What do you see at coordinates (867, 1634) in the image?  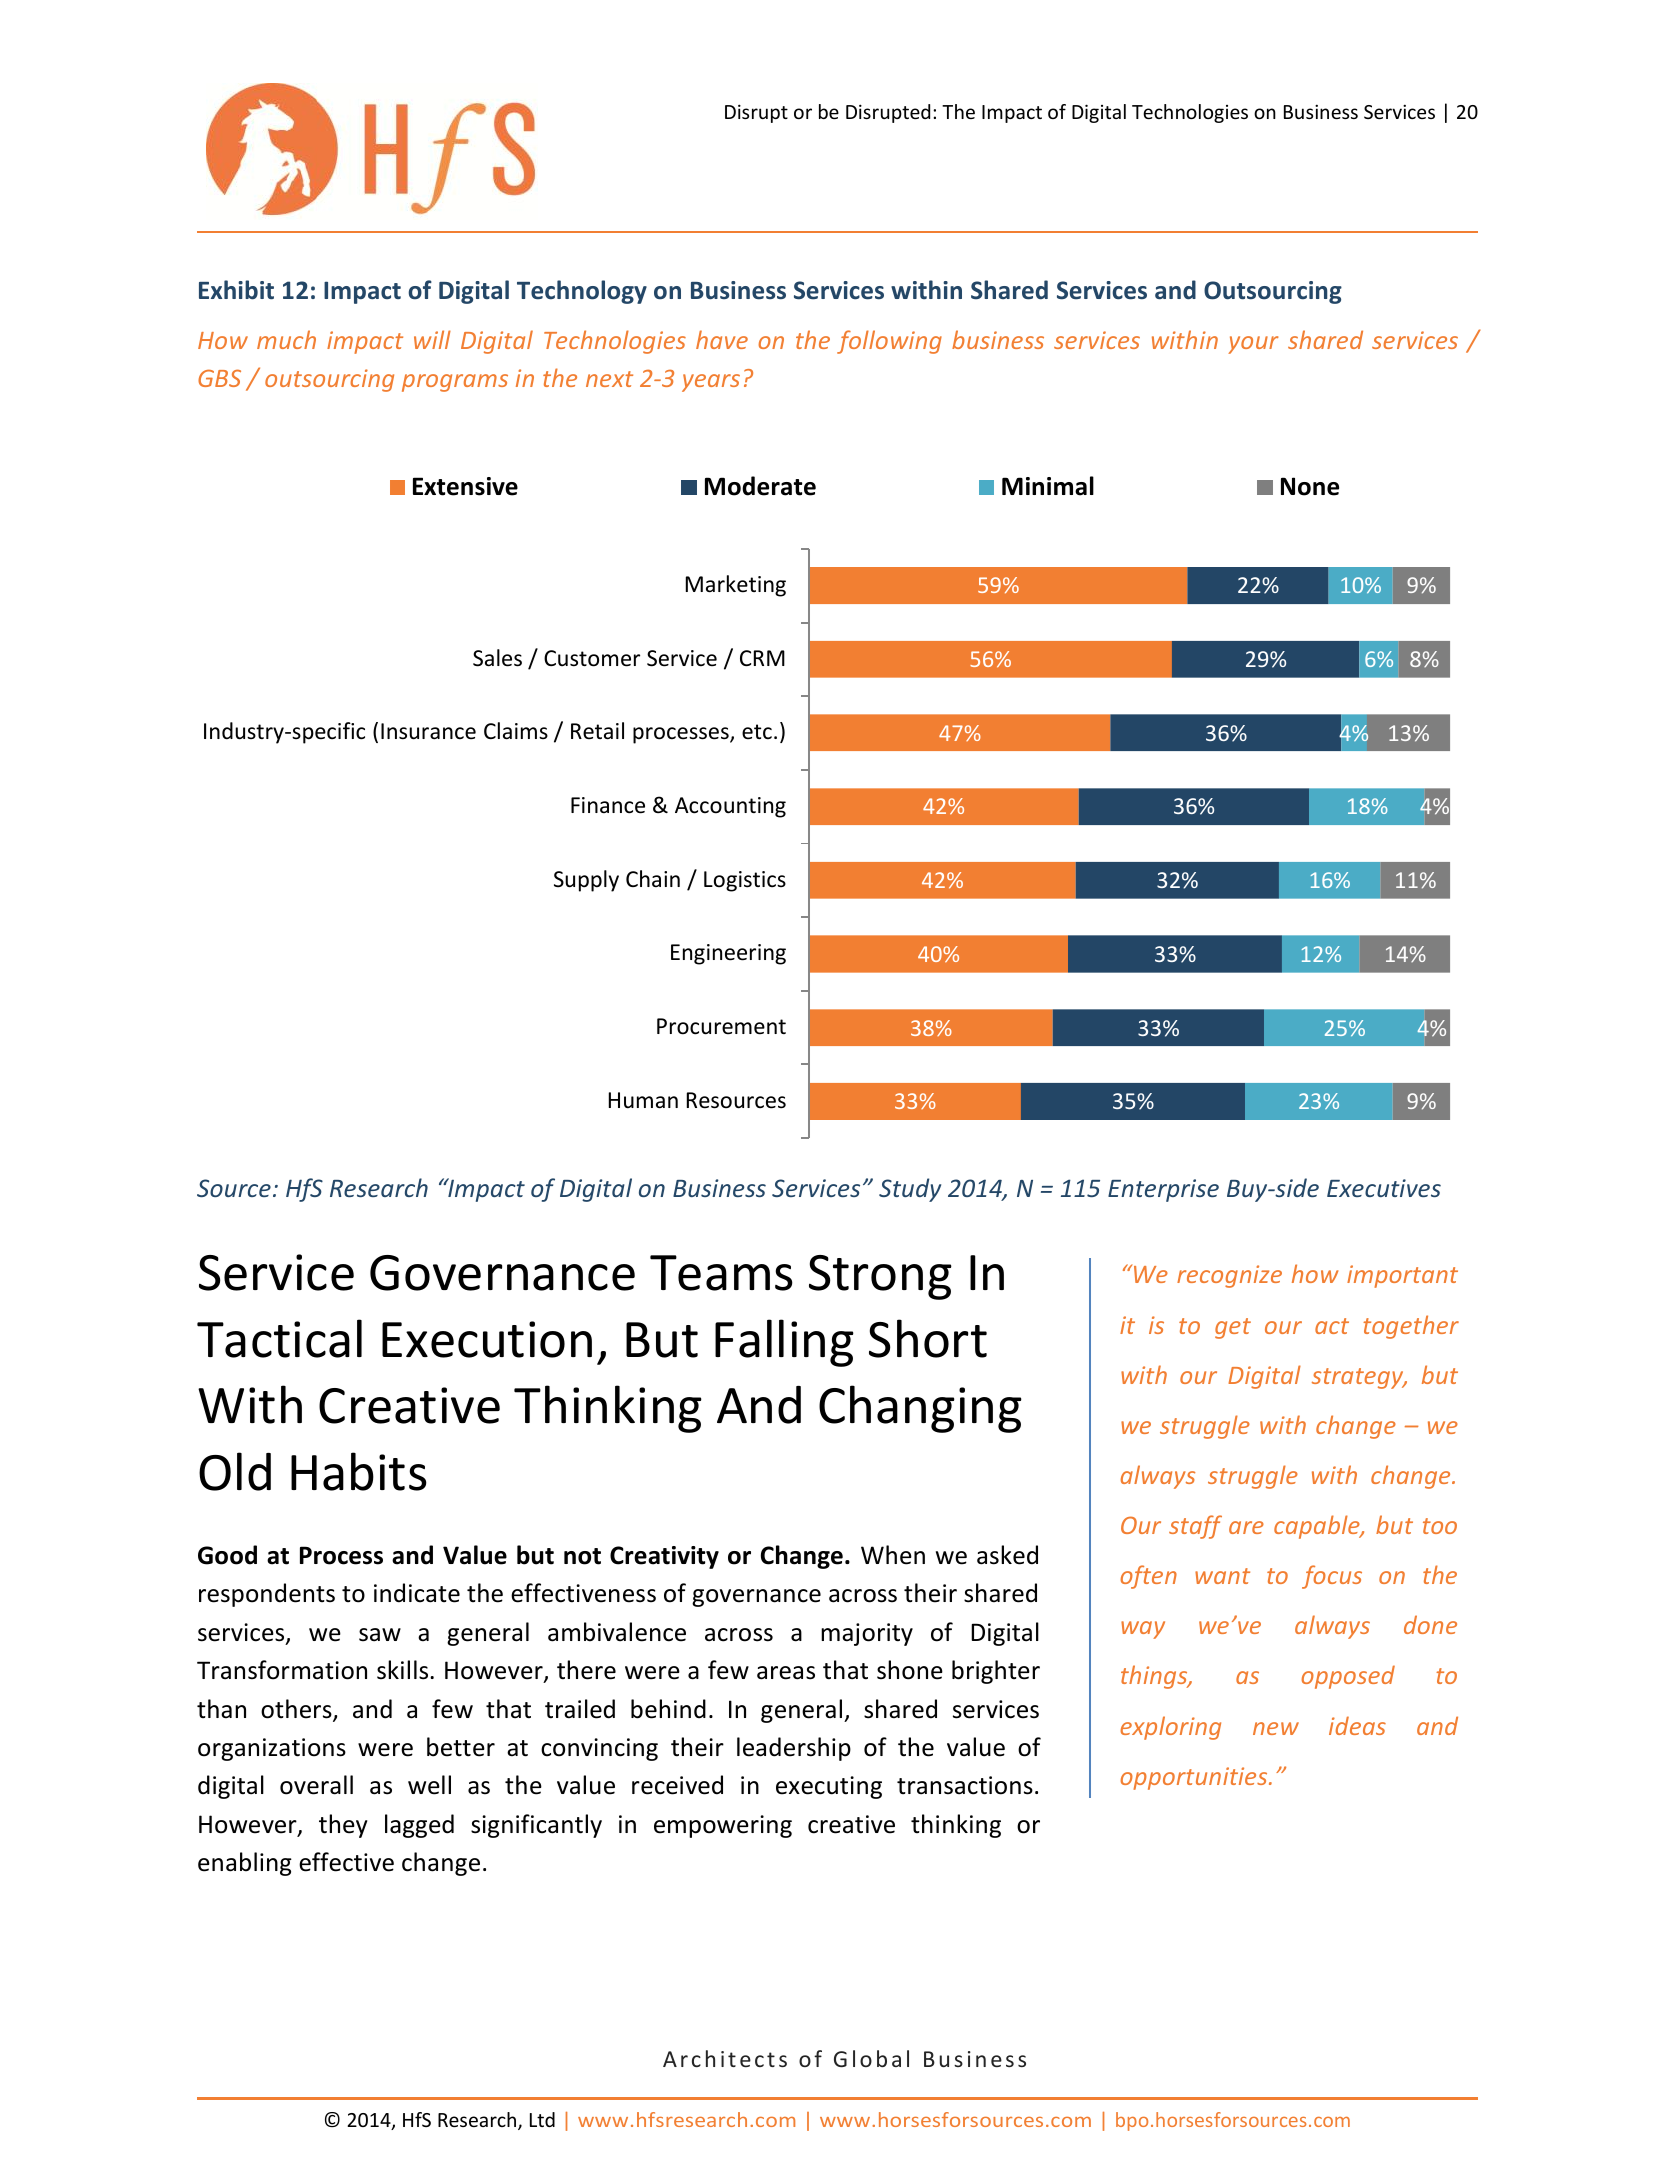 I see `majority` at bounding box center [867, 1634].
